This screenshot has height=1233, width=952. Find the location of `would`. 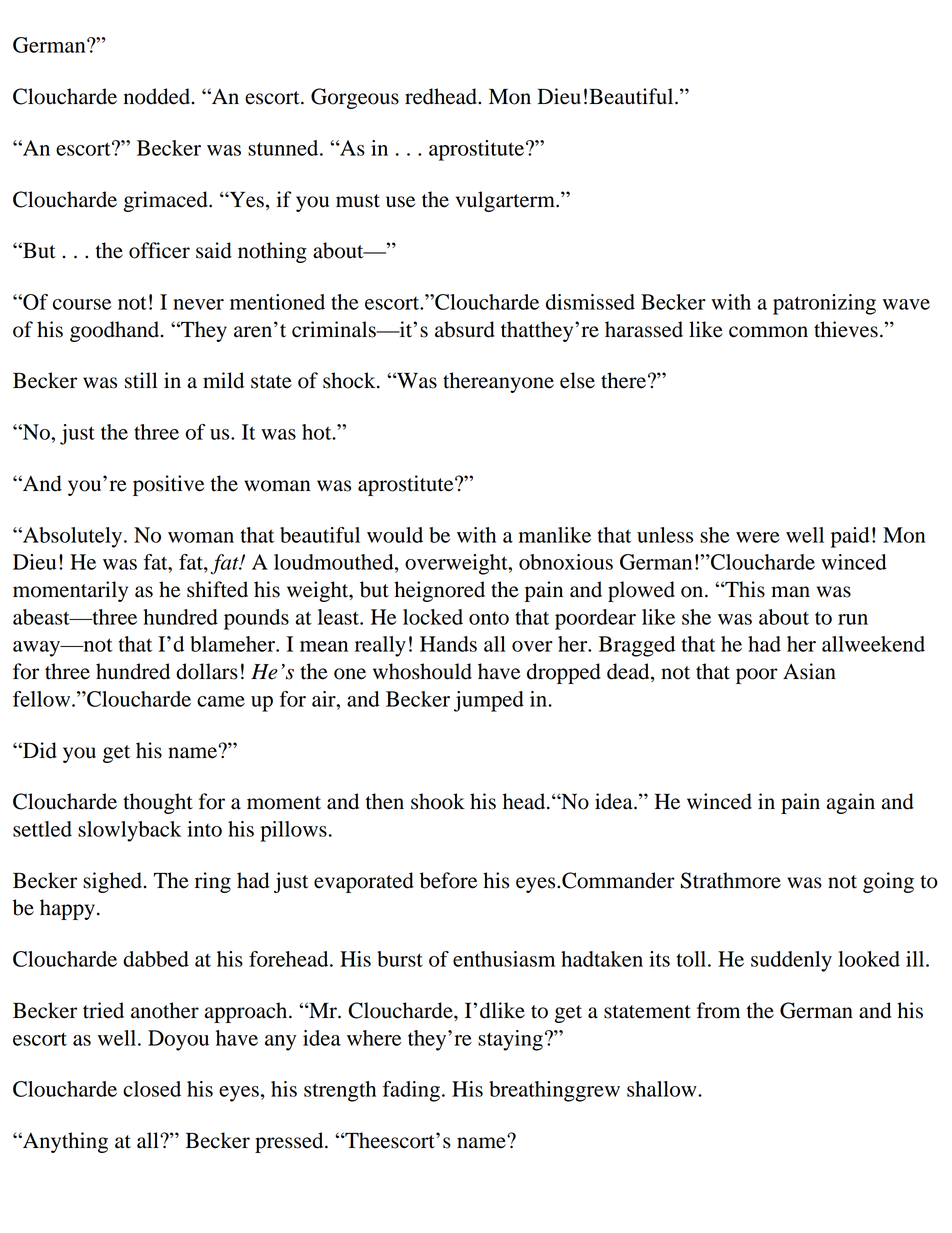

would is located at coordinates (395, 535).
